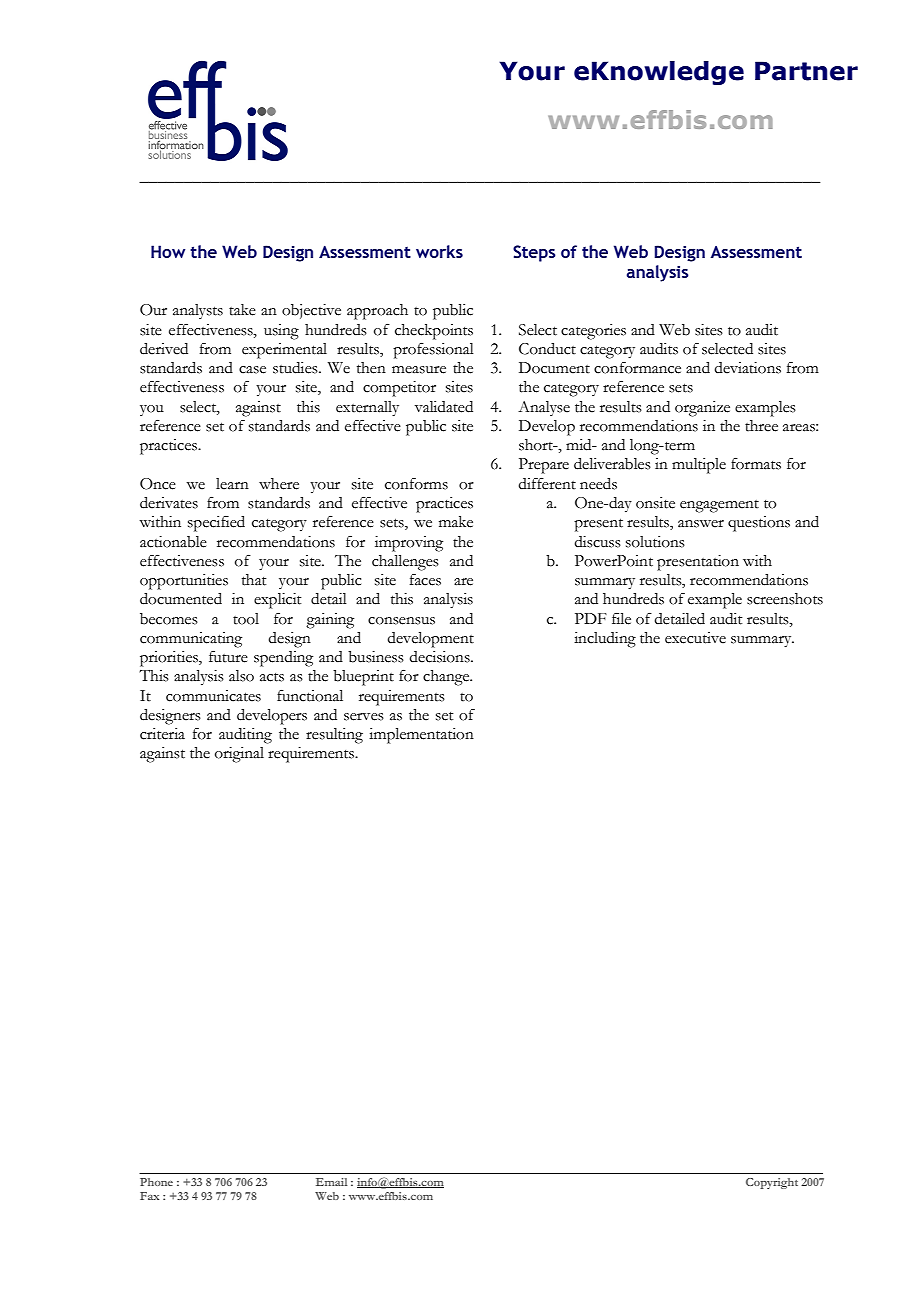  What do you see at coordinates (695, 638) in the screenshot?
I see `executive` at bounding box center [695, 638].
